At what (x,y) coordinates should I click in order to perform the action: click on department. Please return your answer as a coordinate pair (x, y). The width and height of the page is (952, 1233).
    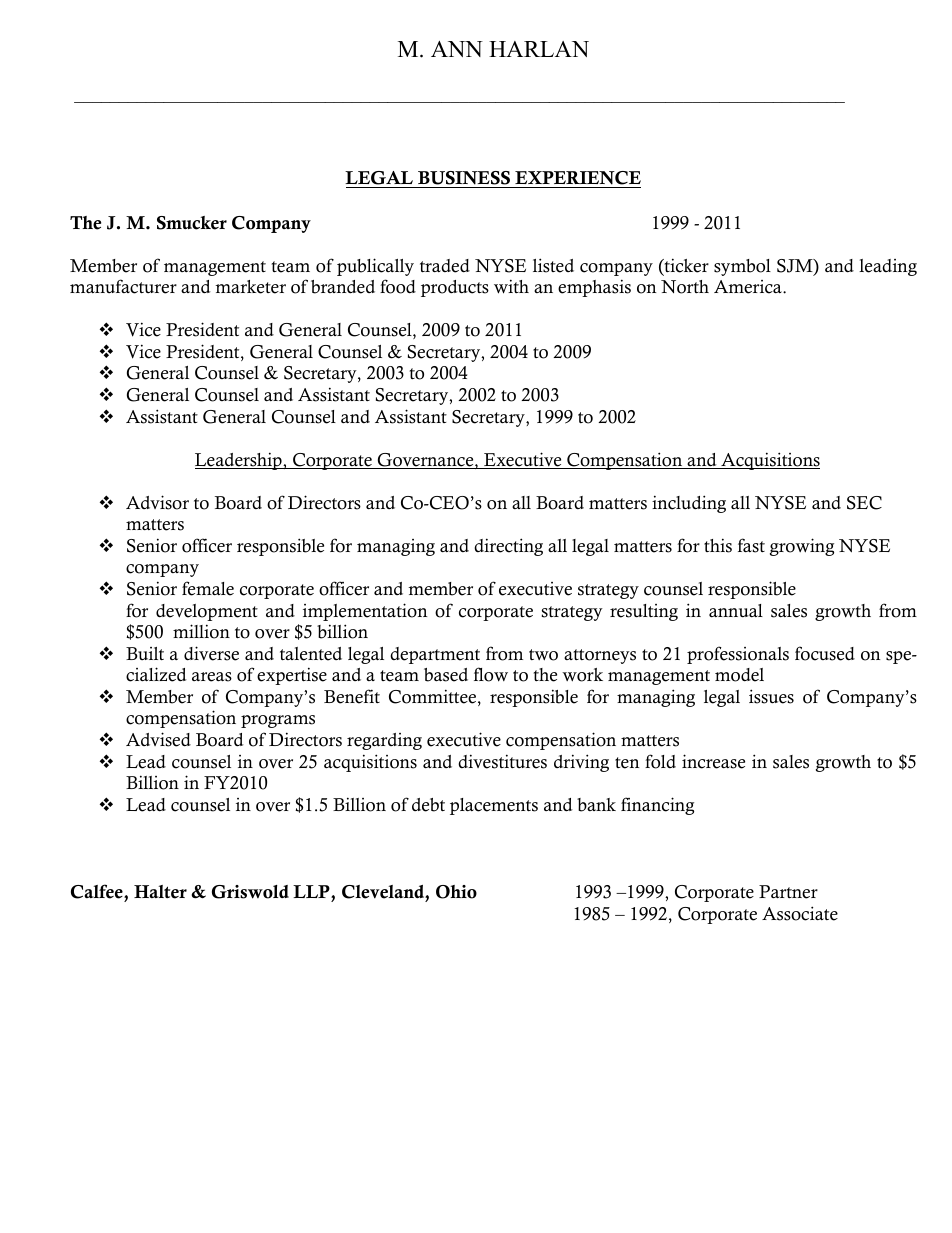
    Looking at the image, I should click on (435, 655).
